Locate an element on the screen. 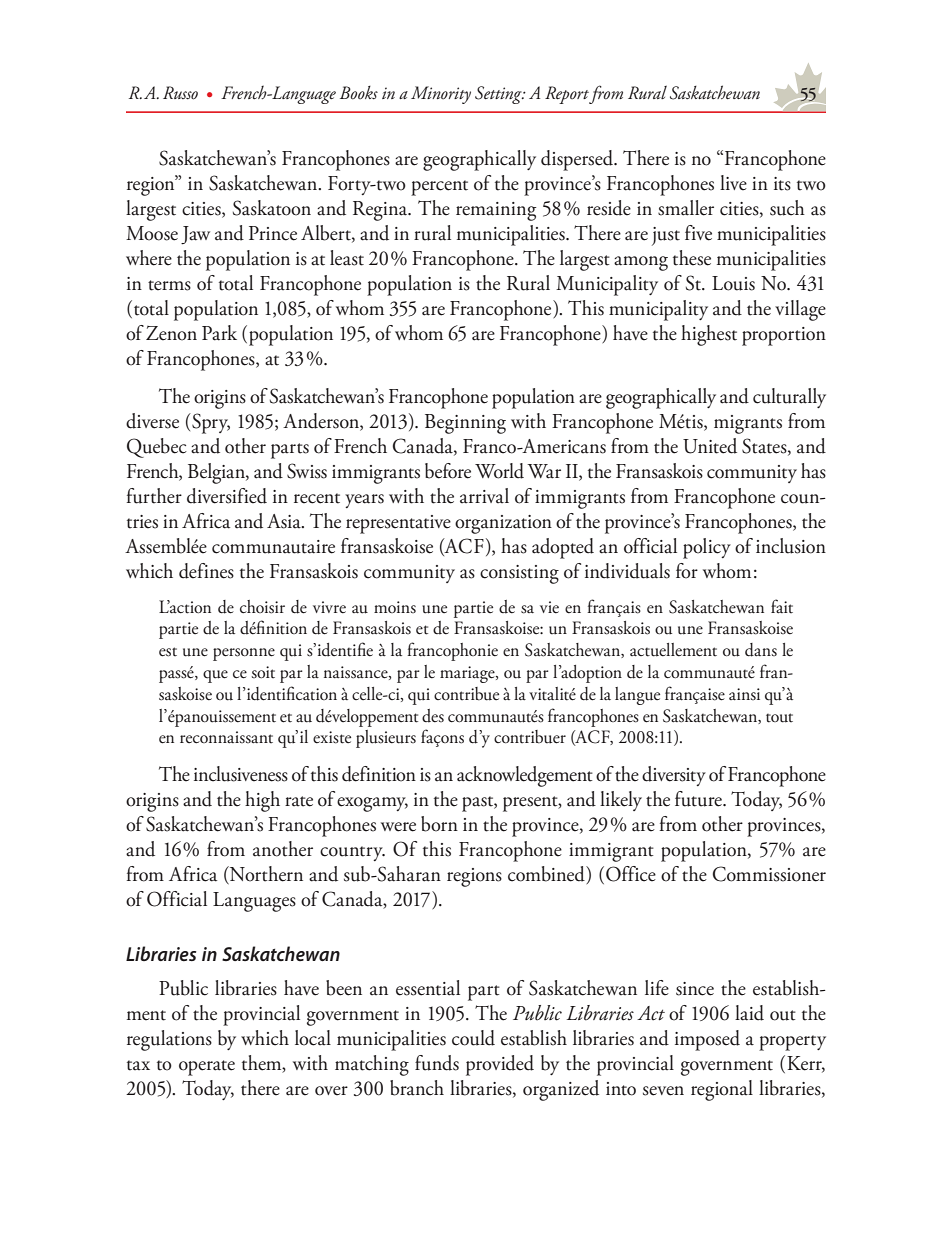 Image resolution: width=952 pixels, height=1233 pixels. Beginning is located at coordinates (465, 424).
